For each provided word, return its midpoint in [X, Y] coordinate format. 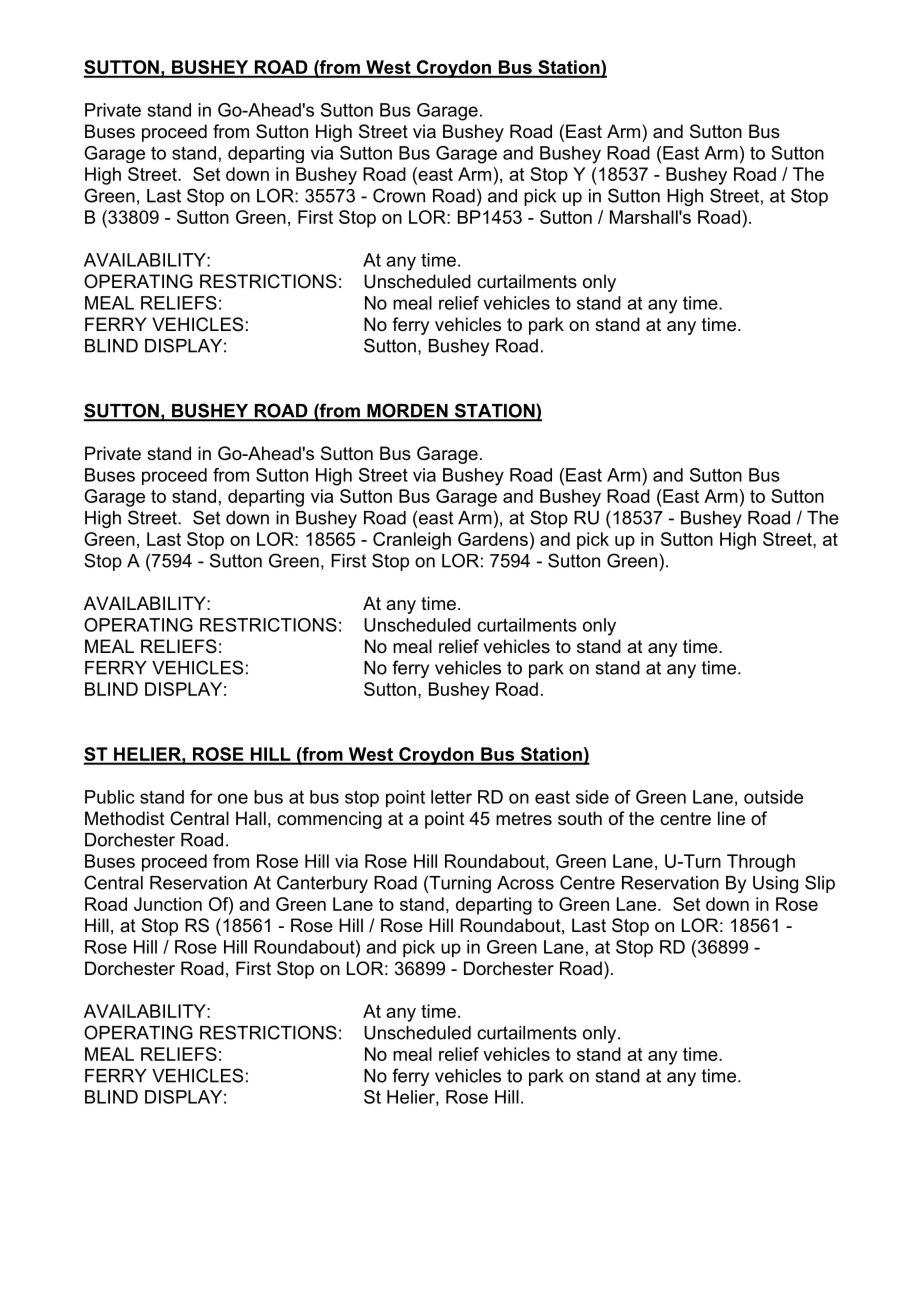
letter [451, 797]
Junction [168, 904]
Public [110, 797]
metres [524, 819]
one [233, 798]
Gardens [493, 539]
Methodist [125, 818]
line [731, 818]
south [580, 818]
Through [761, 863]
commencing [329, 820]
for [201, 797]
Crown [399, 195]
